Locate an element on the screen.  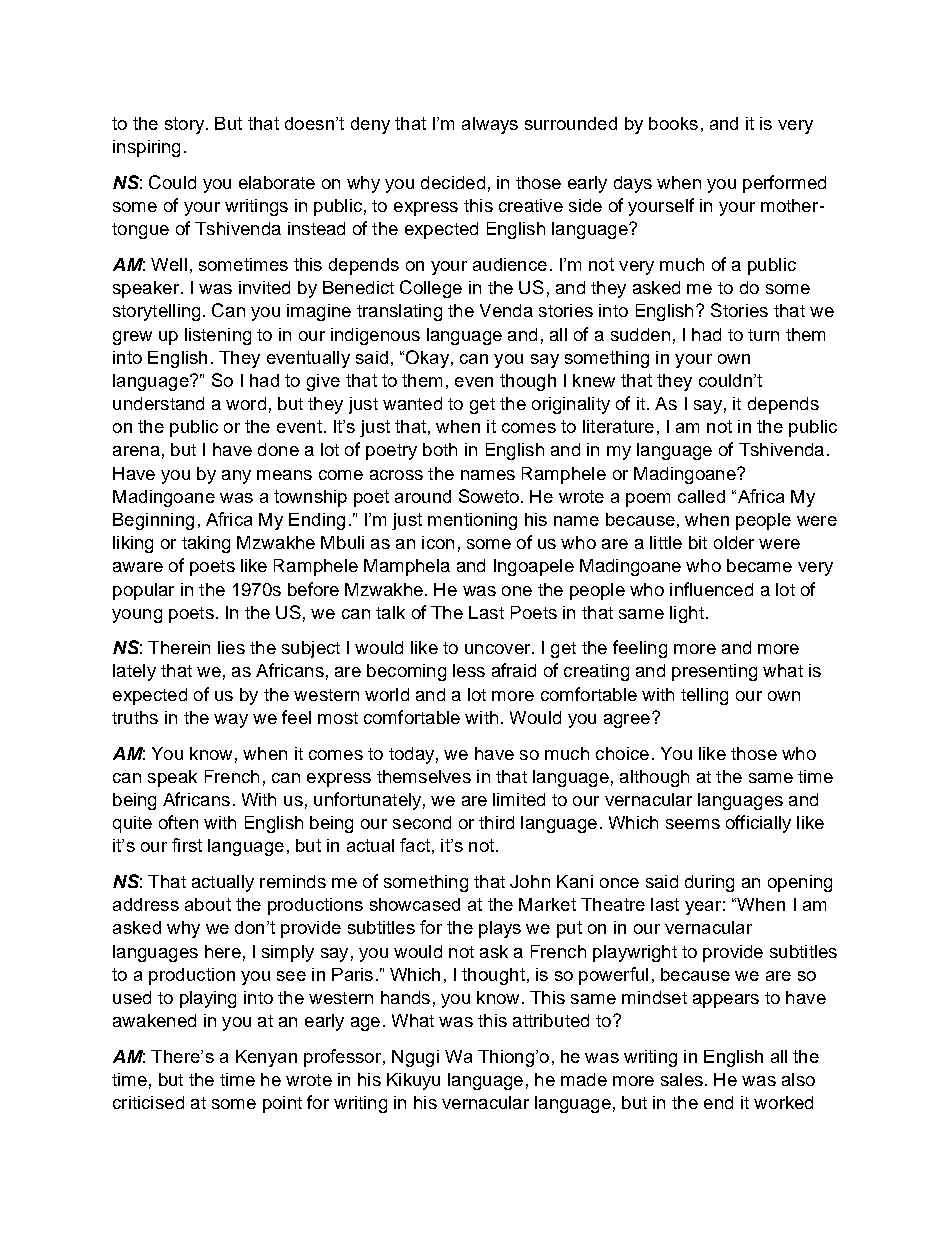
Kenyan is located at coordinates (266, 1058).
